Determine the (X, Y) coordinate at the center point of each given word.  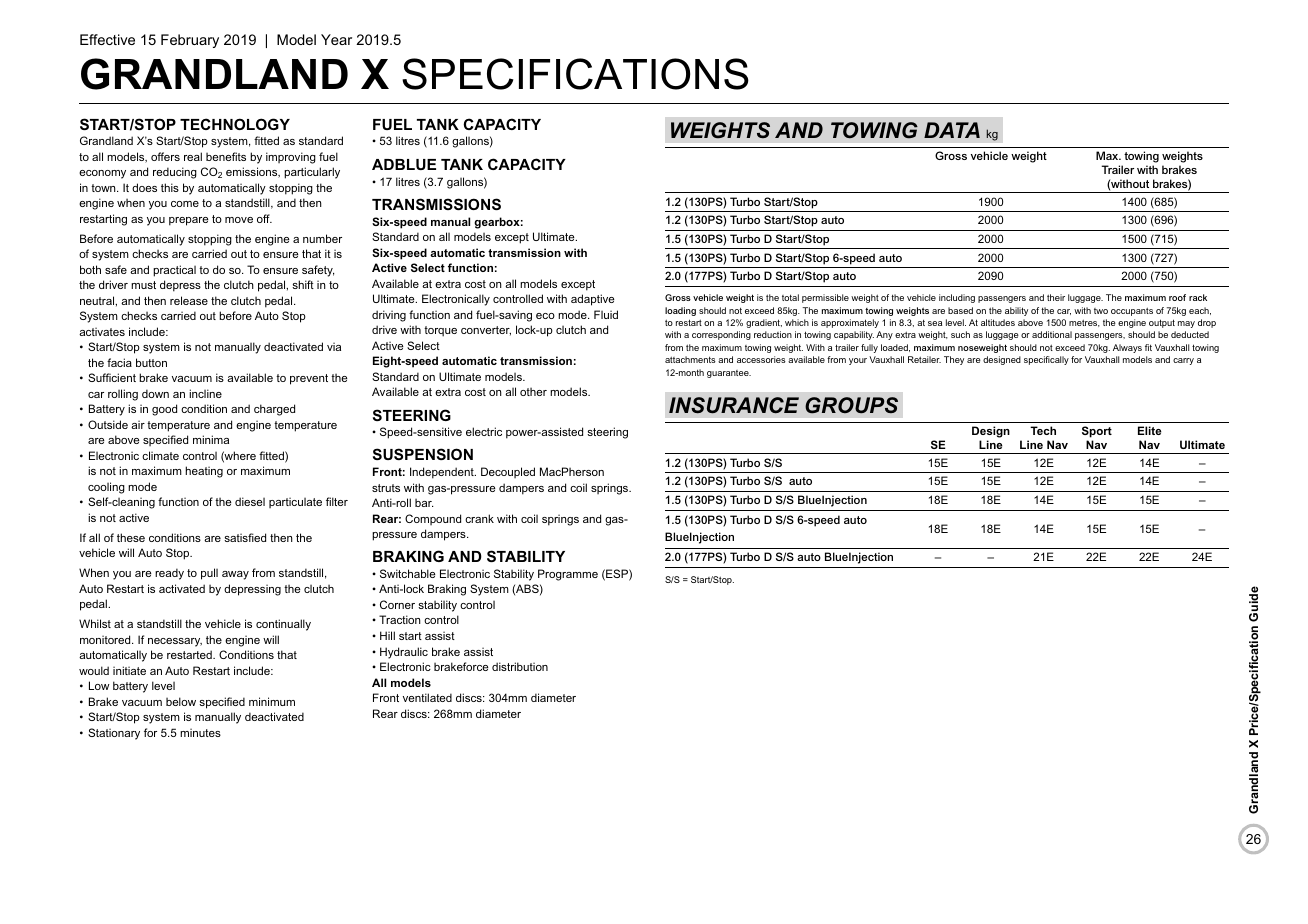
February (190, 41)
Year (336, 39)
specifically (1046, 360)
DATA (952, 130)
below (181, 701)
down (155, 393)
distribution (520, 666)
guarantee (729, 374)
